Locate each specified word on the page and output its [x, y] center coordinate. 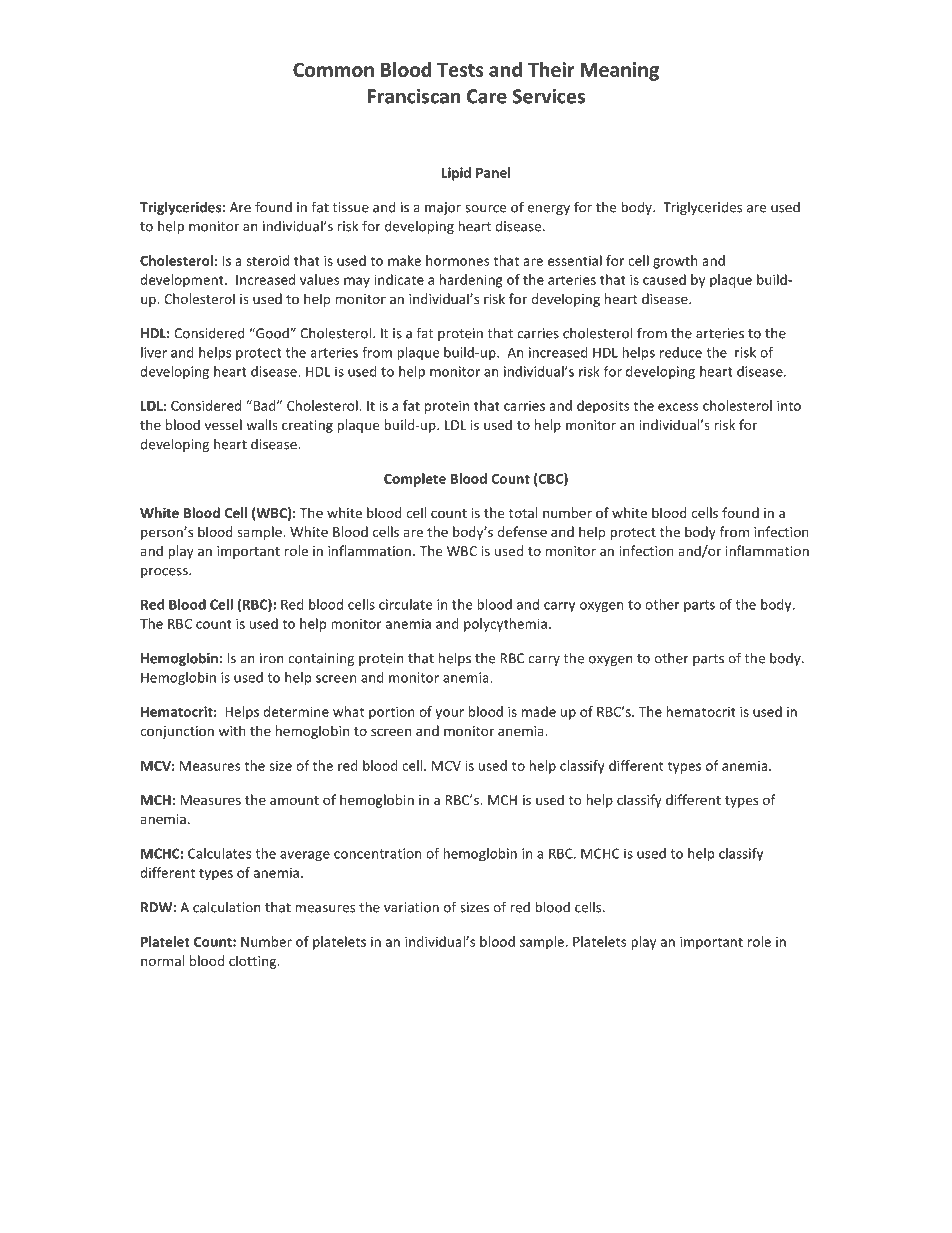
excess [678, 407]
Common [333, 69]
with [232, 730]
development [183, 281]
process [165, 573]
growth [675, 262]
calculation [227, 907]
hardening [471, 281]
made [539, 711]
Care [487, 96]
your [449, 714]
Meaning [620, 71]
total [523, 512]
